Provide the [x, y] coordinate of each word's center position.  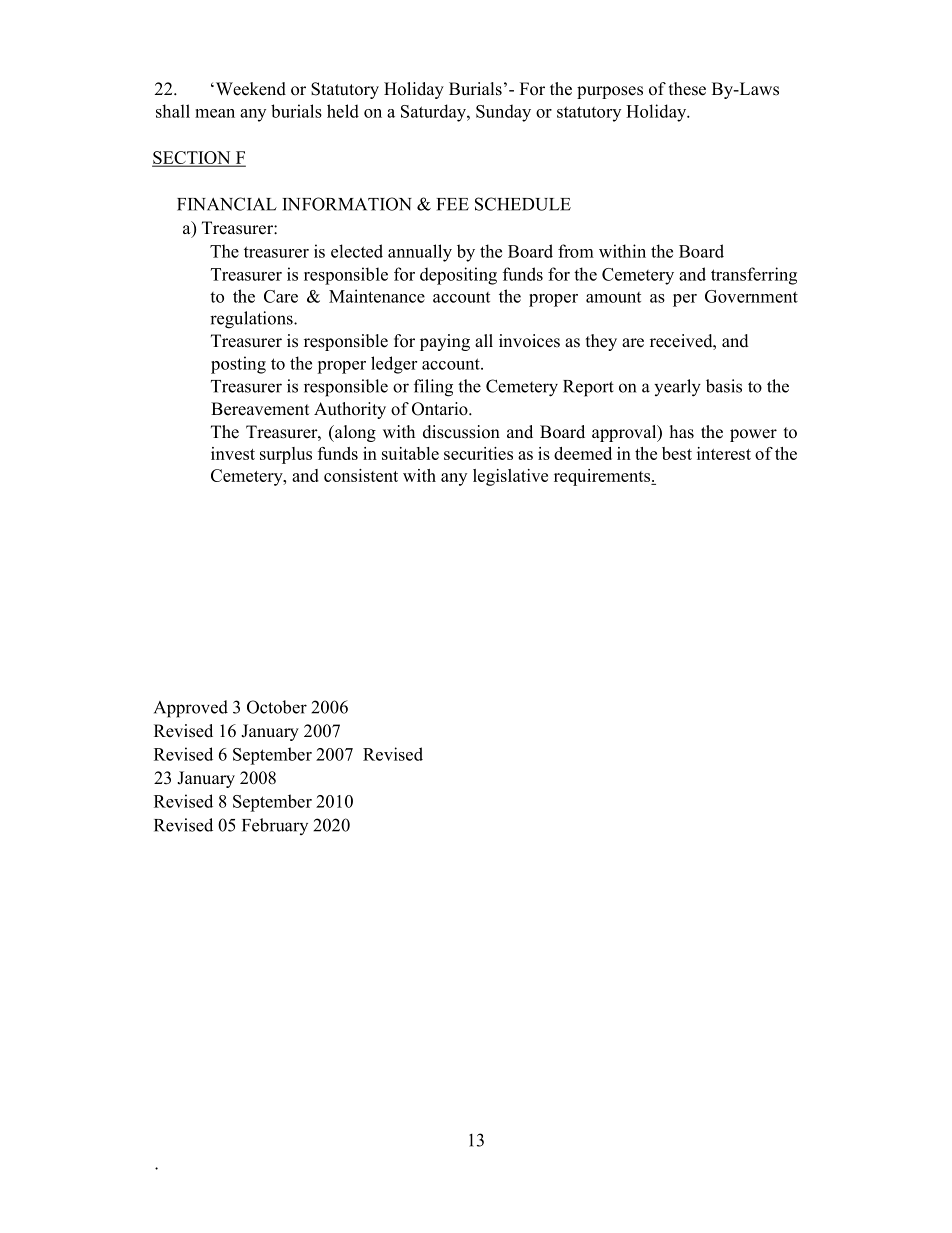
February [275, 826]
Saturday [434, 113]
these [687, 89]
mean [215, 113]
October [277, 707]
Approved [191, 709]
